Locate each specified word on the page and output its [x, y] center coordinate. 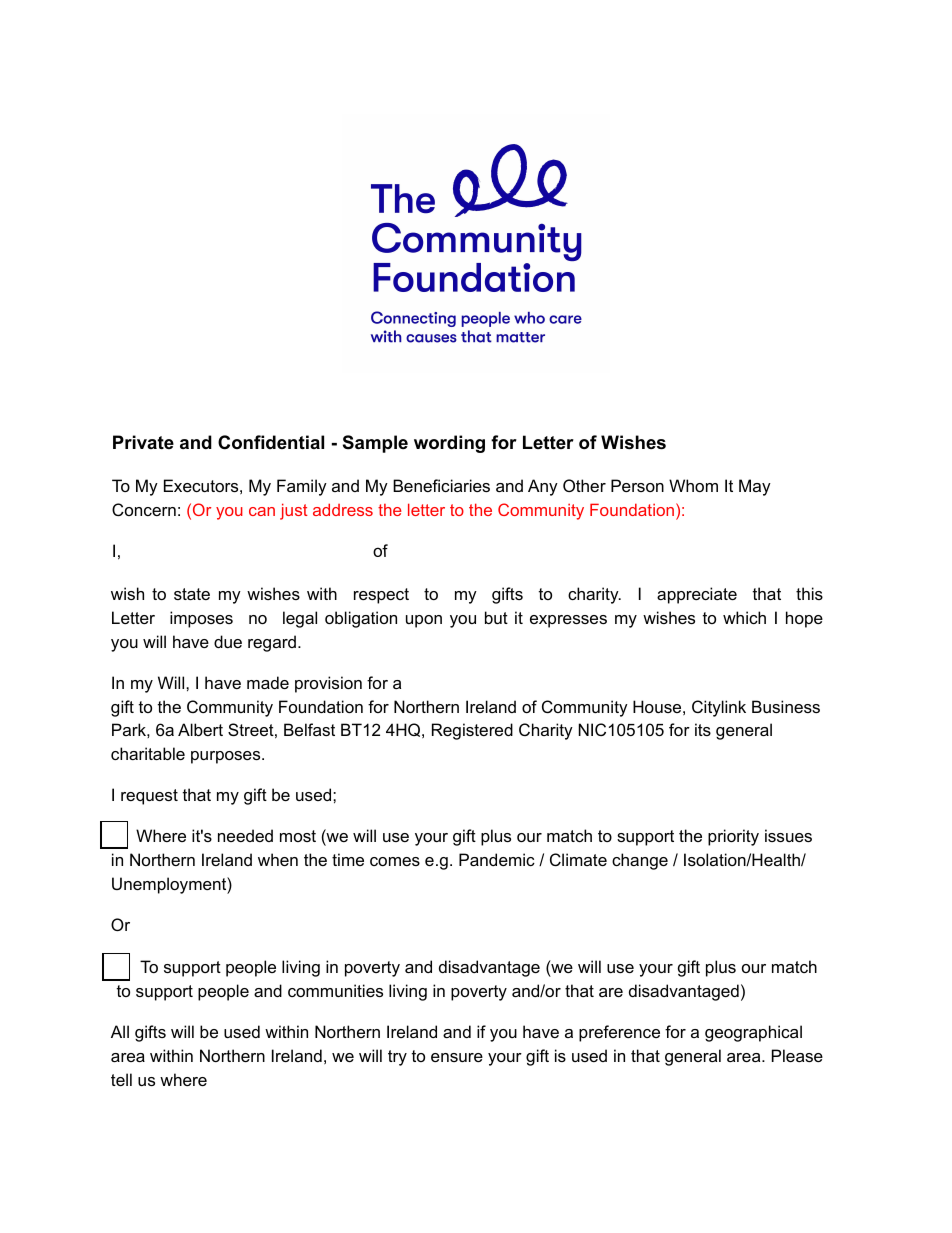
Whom [693, 485]
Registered [472, 731]
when [278, 859]
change [640, 861]
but [496, 617]
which [744, 617]
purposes [227, 757]
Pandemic [497, 859]
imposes [201, 619]
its [703, 729]
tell [121, 1079]
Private [143, 442]
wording [449, 444]
